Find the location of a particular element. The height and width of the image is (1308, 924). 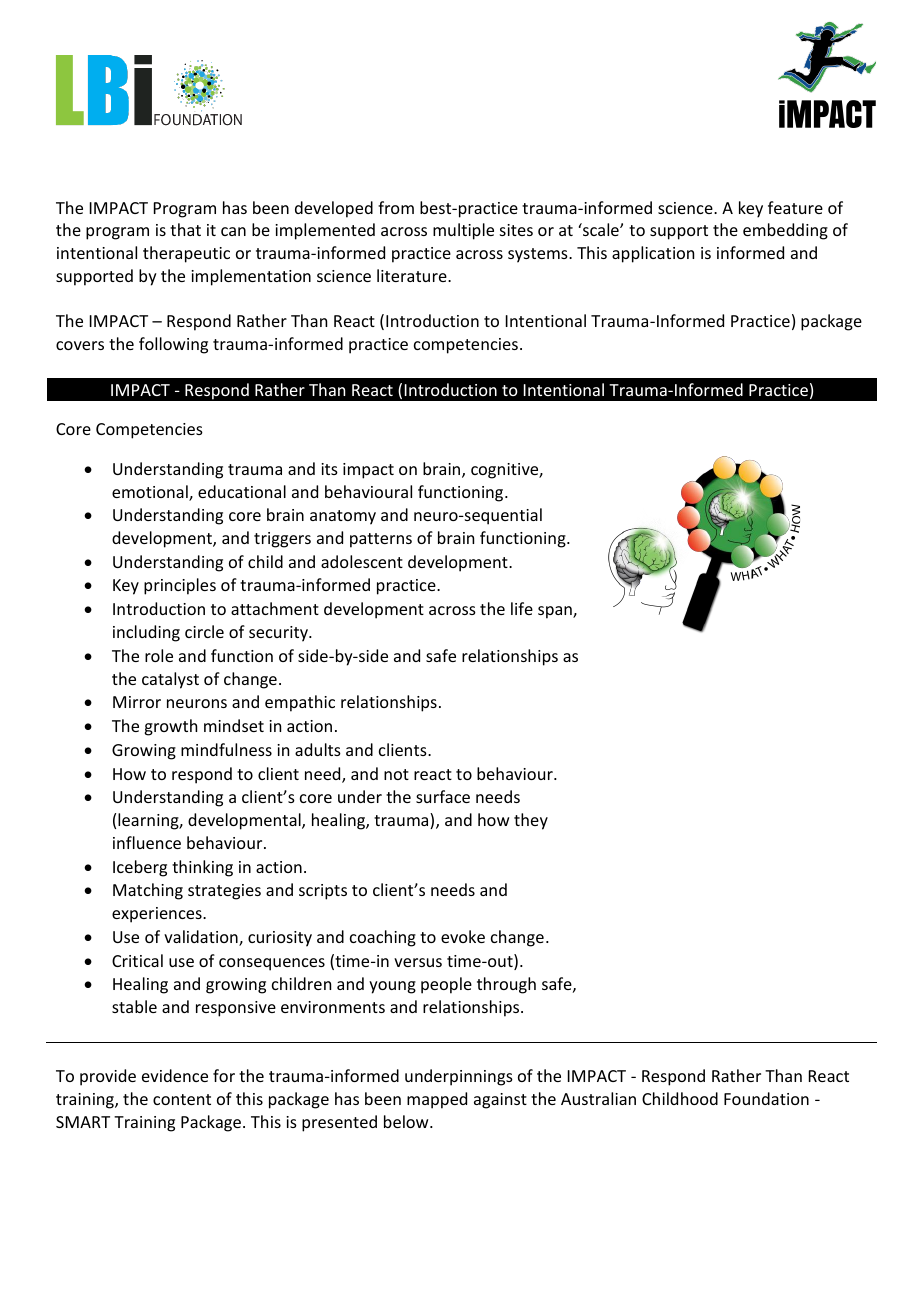

multiple is located at coordinates (463, 231).
